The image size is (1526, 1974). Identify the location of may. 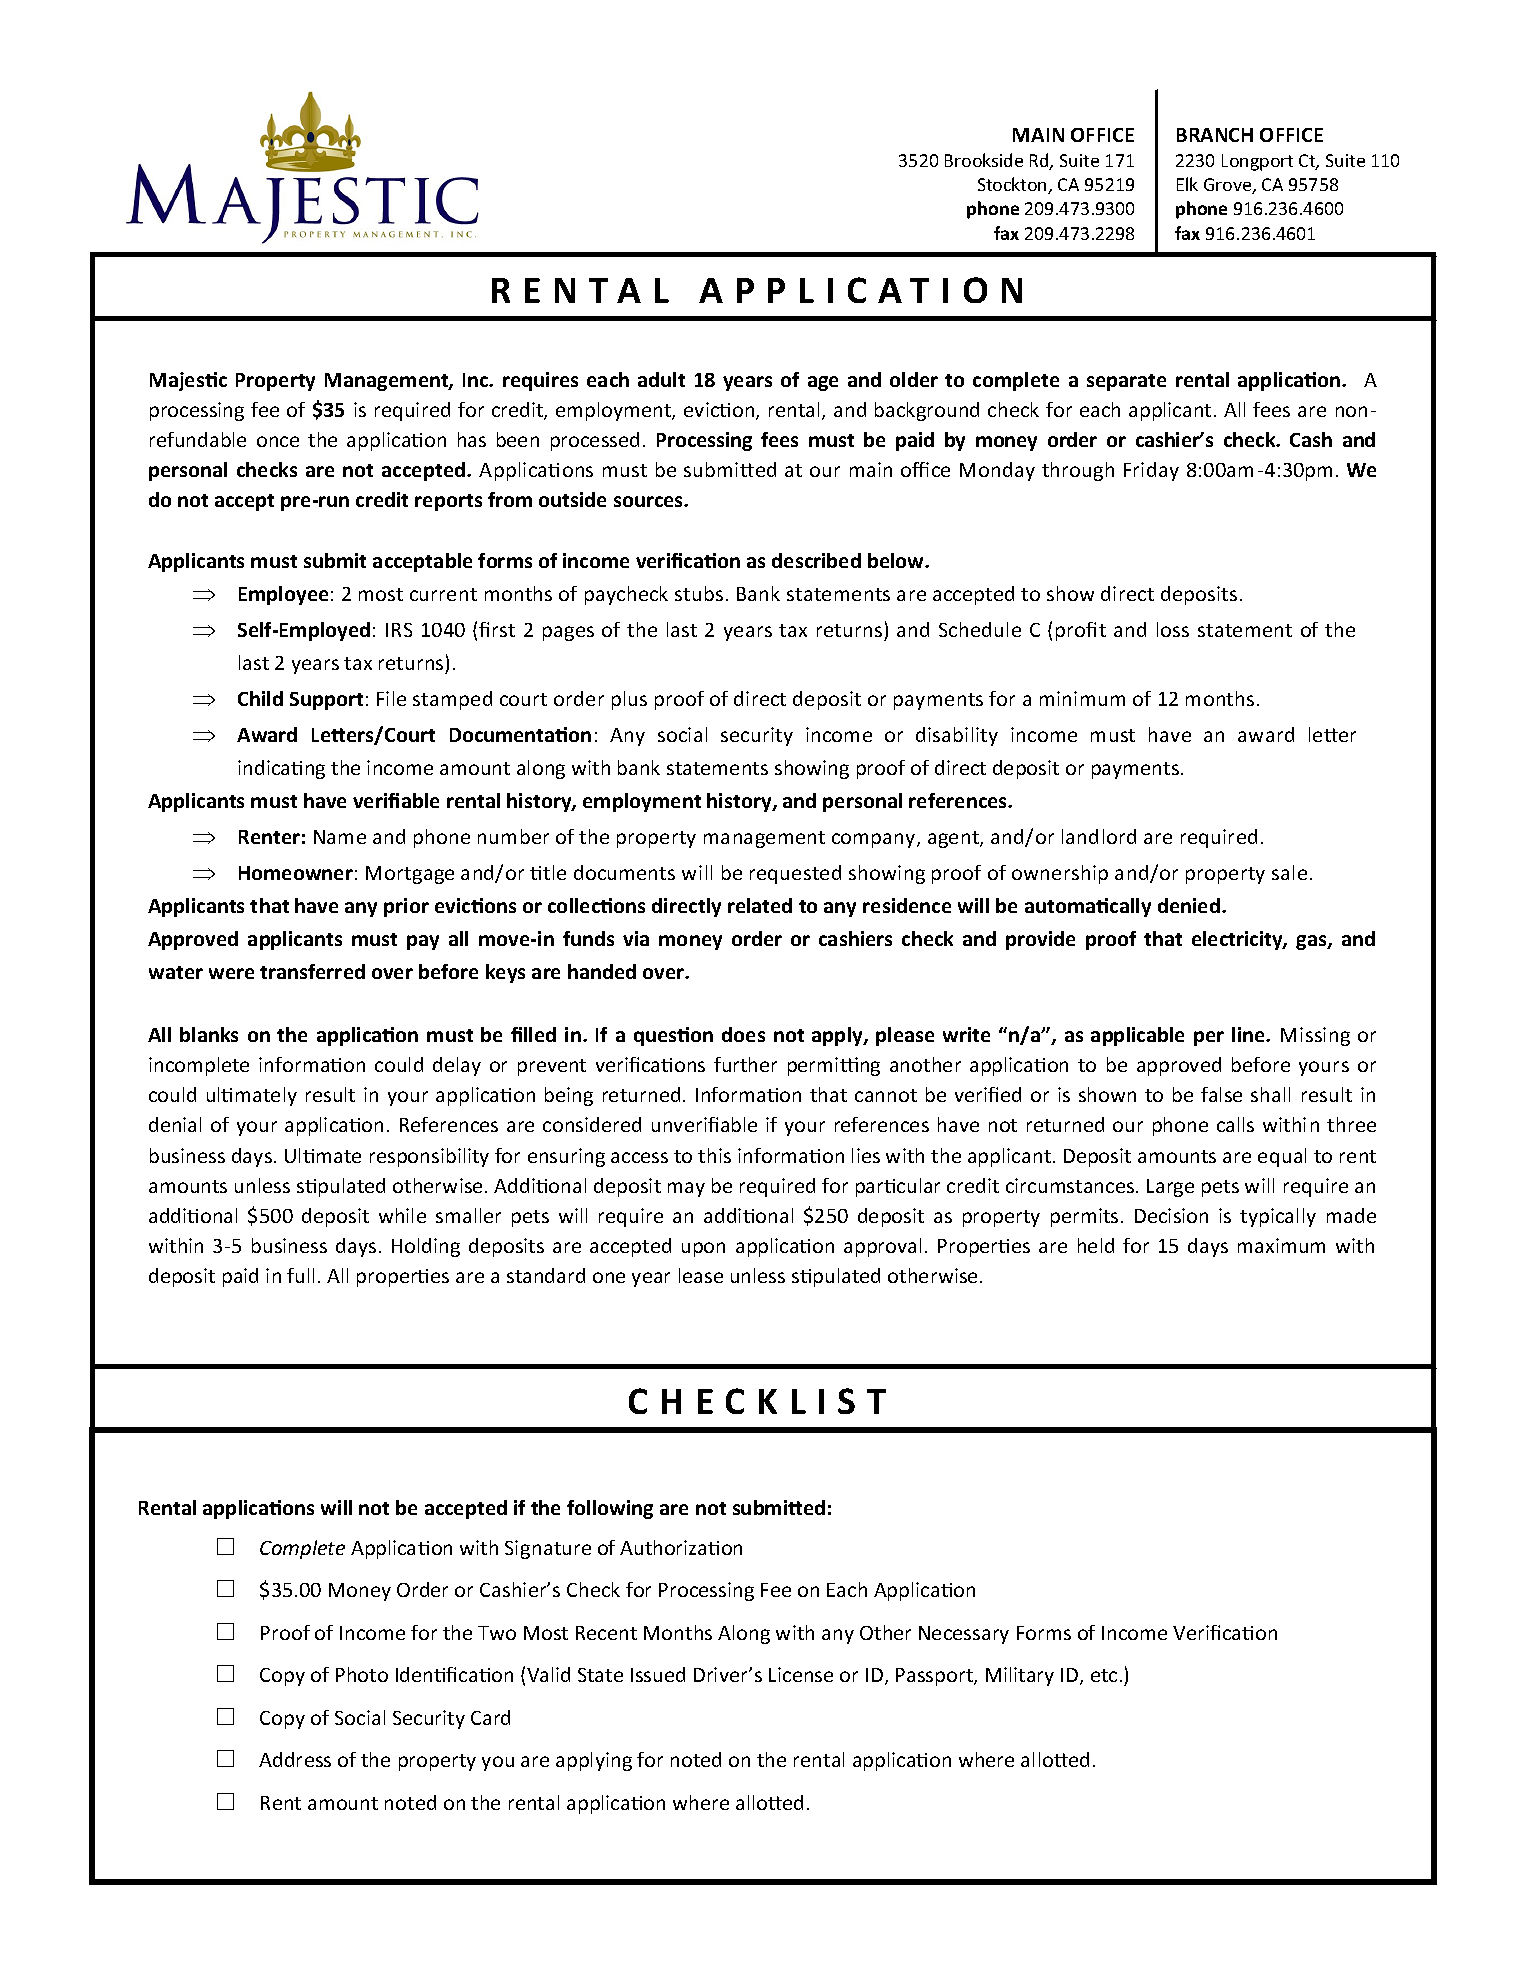
(686, 1189).
